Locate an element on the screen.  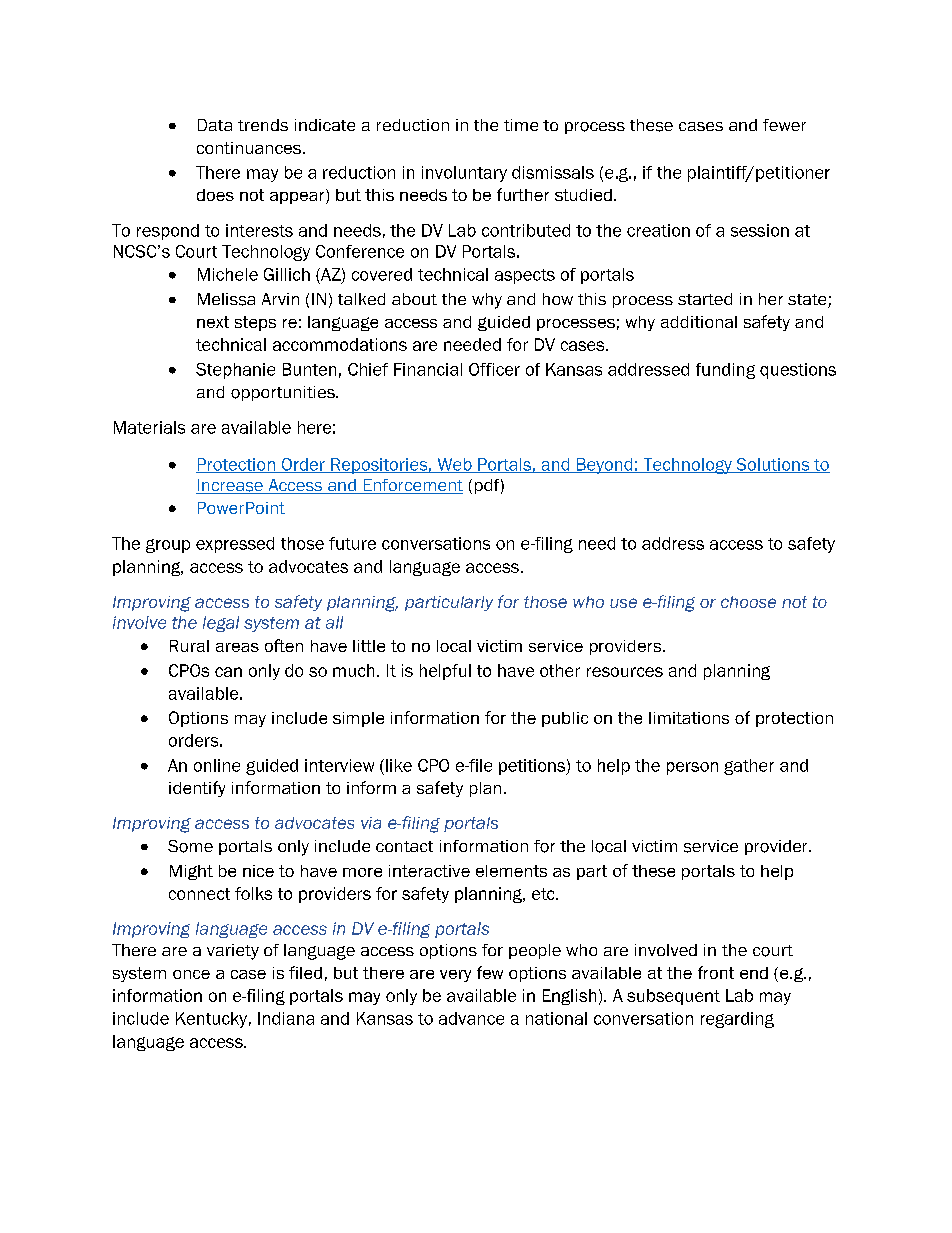
Some is located at coordinates (190, 846).
